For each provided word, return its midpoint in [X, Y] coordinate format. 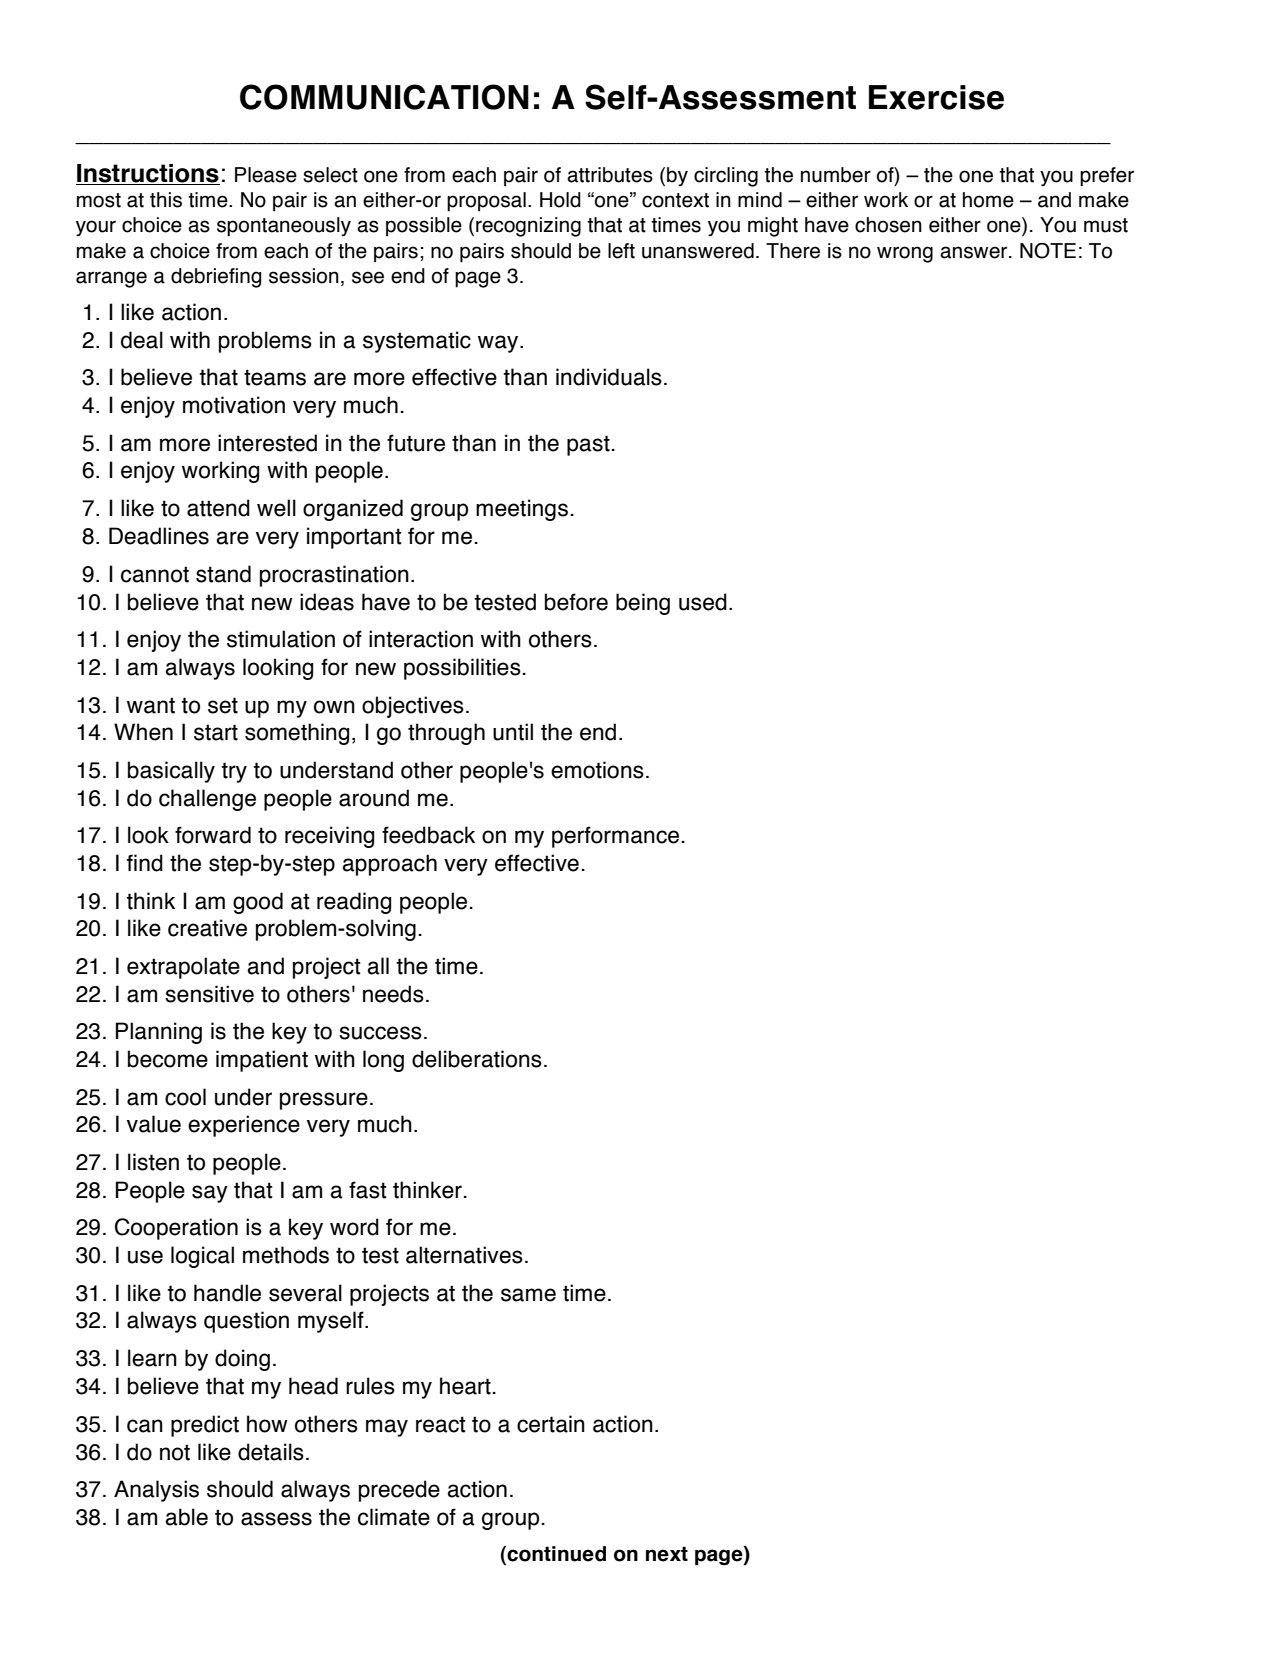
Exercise [936, 97]
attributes [610, 175]
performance [615, 837]
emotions [597, 770]
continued [555, 1555]
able [186, 1517]
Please [266, 175]
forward [213, 835]
